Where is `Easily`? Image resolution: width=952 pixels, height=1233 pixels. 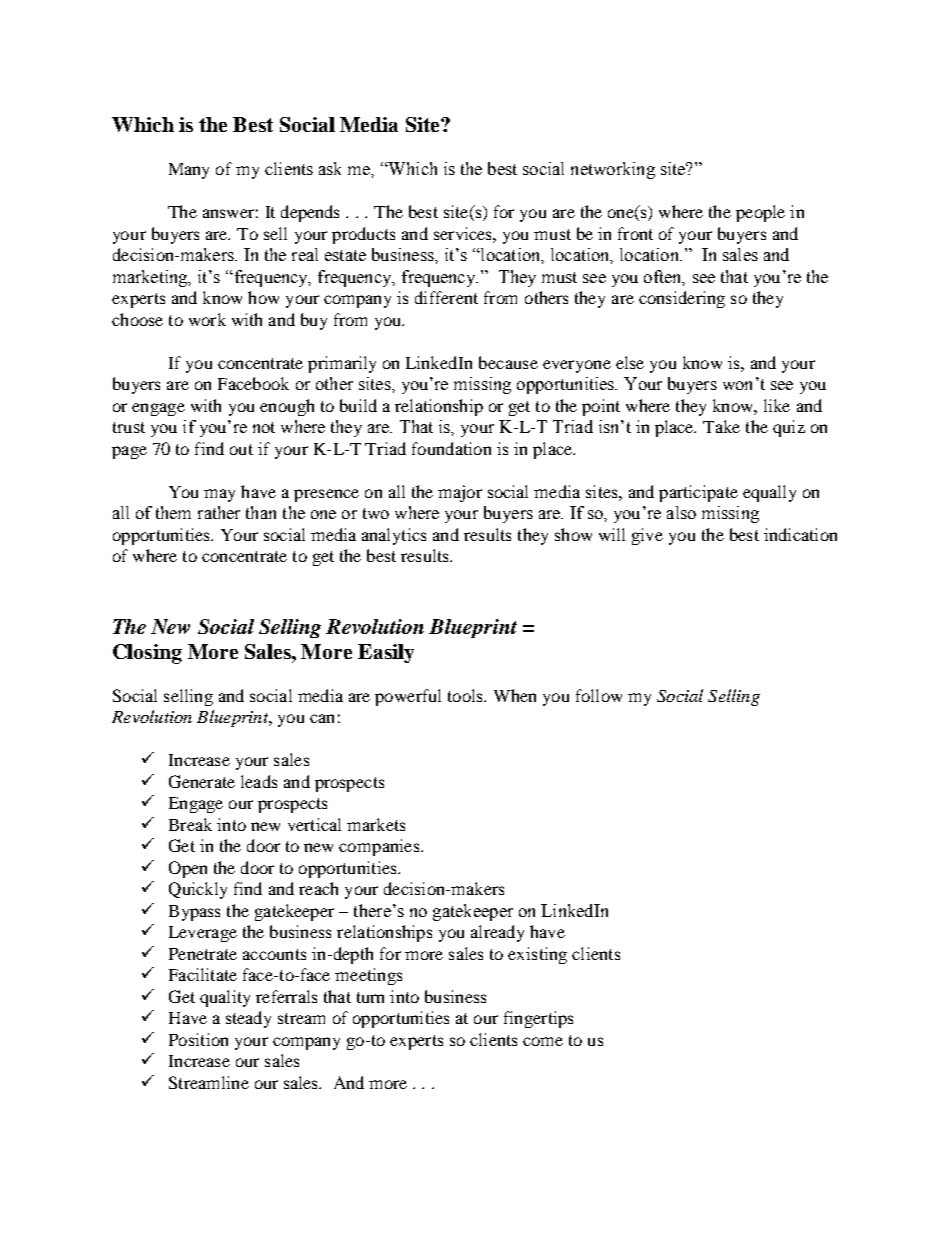 Easily is located at coordinates (386, 653).
